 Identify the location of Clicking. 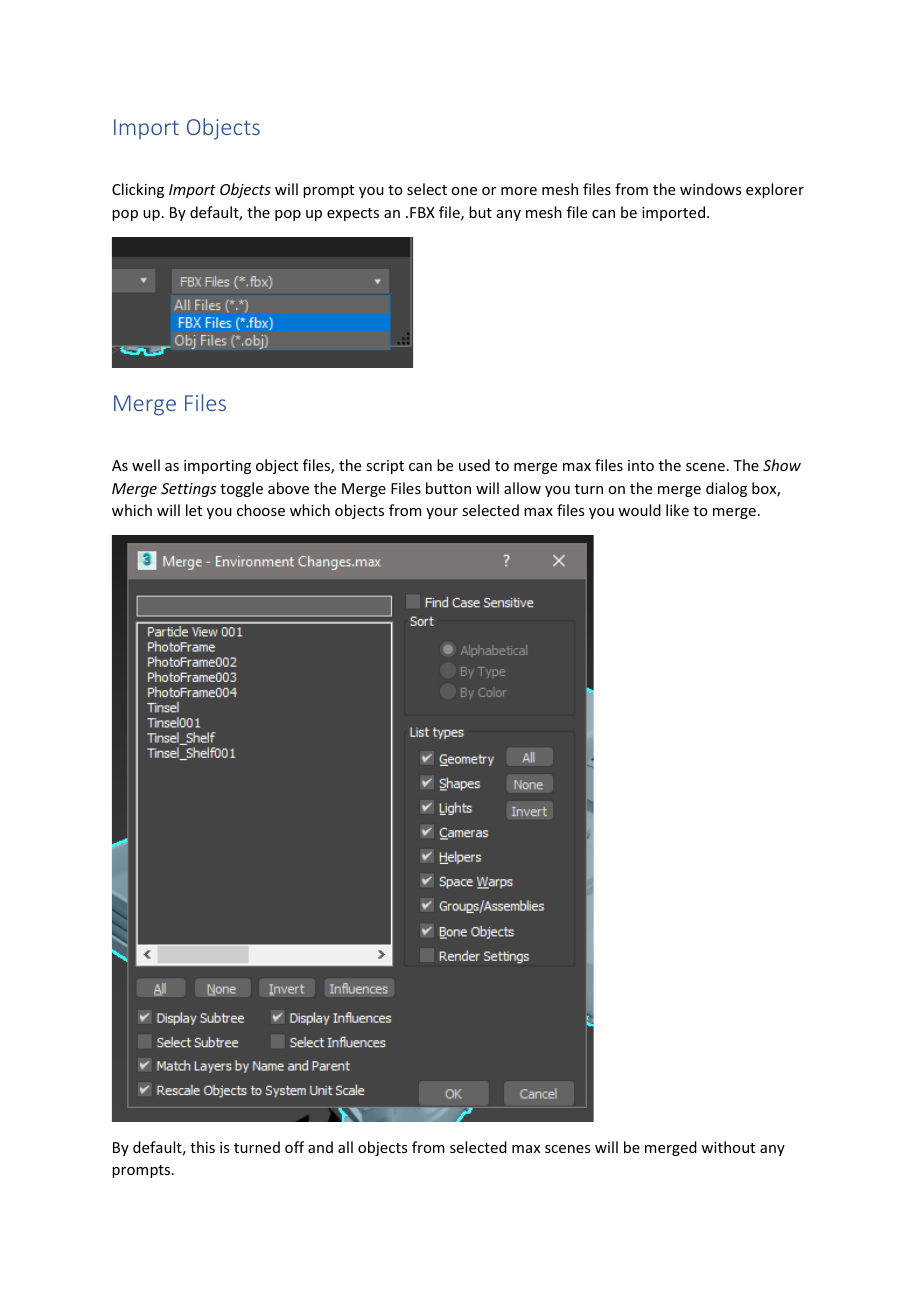
(138, 190).
